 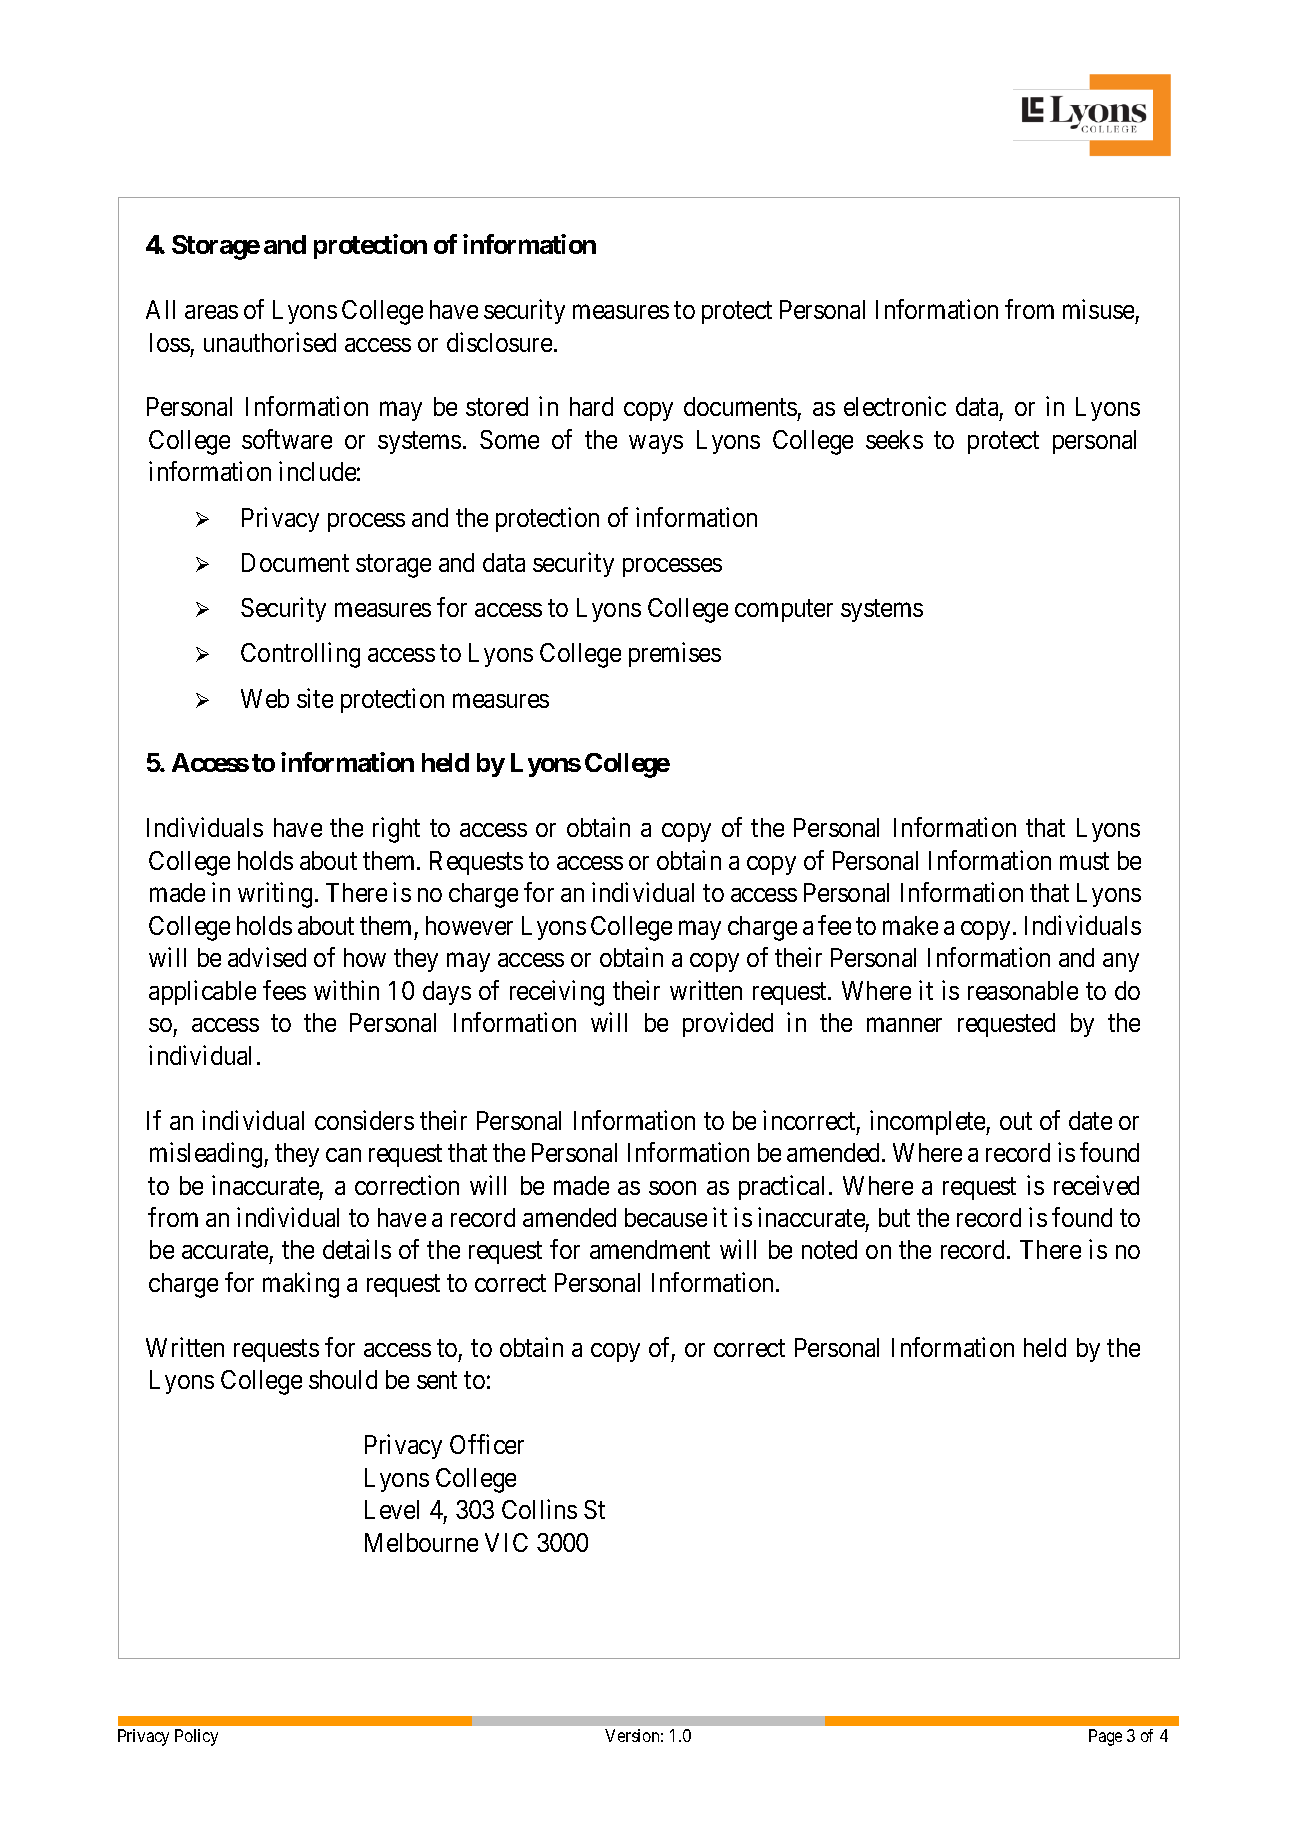 I want to click on but, so click(x=894, y=1217).
